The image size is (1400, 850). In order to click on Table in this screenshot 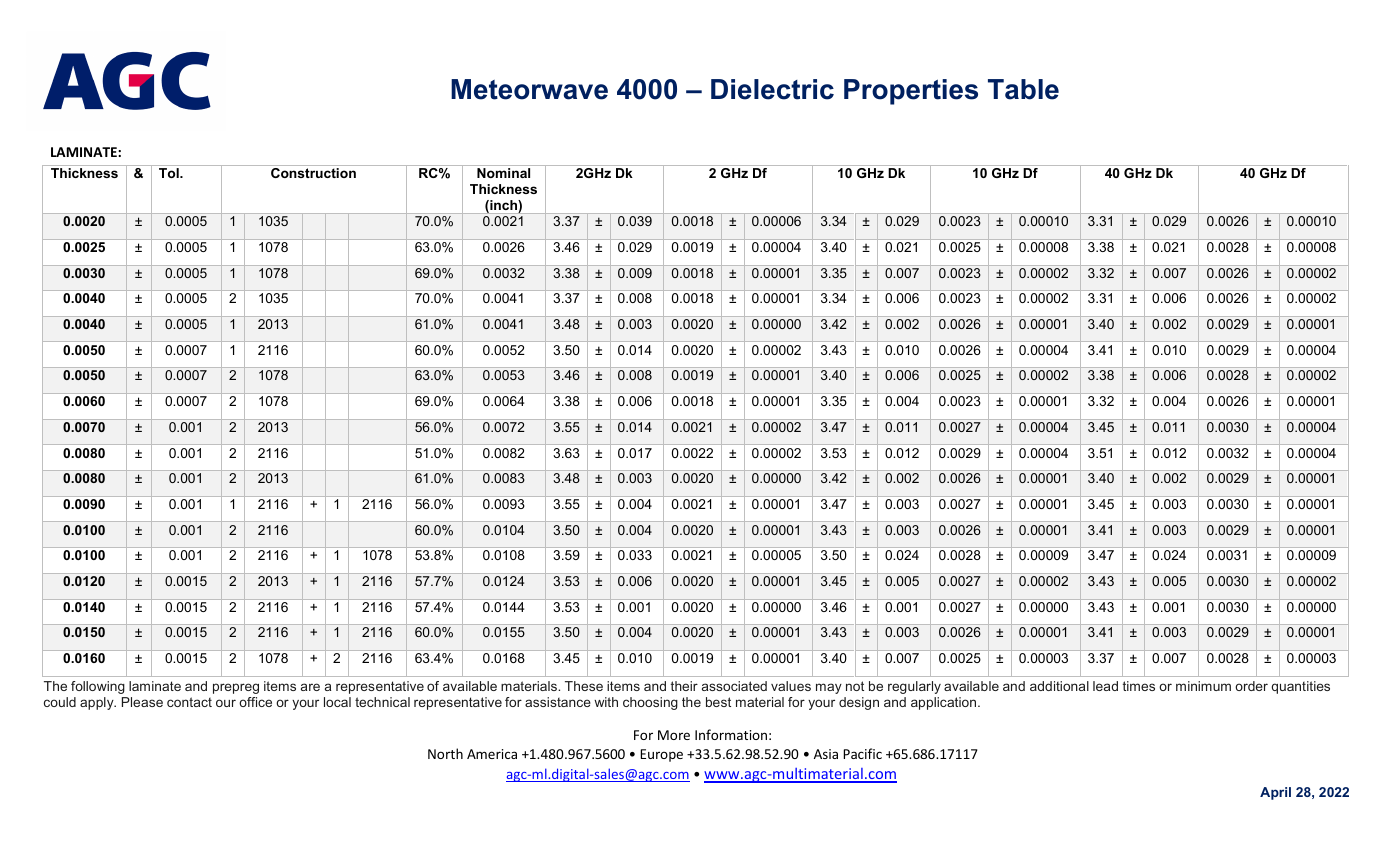, I will do `click(1023, 89)`.
